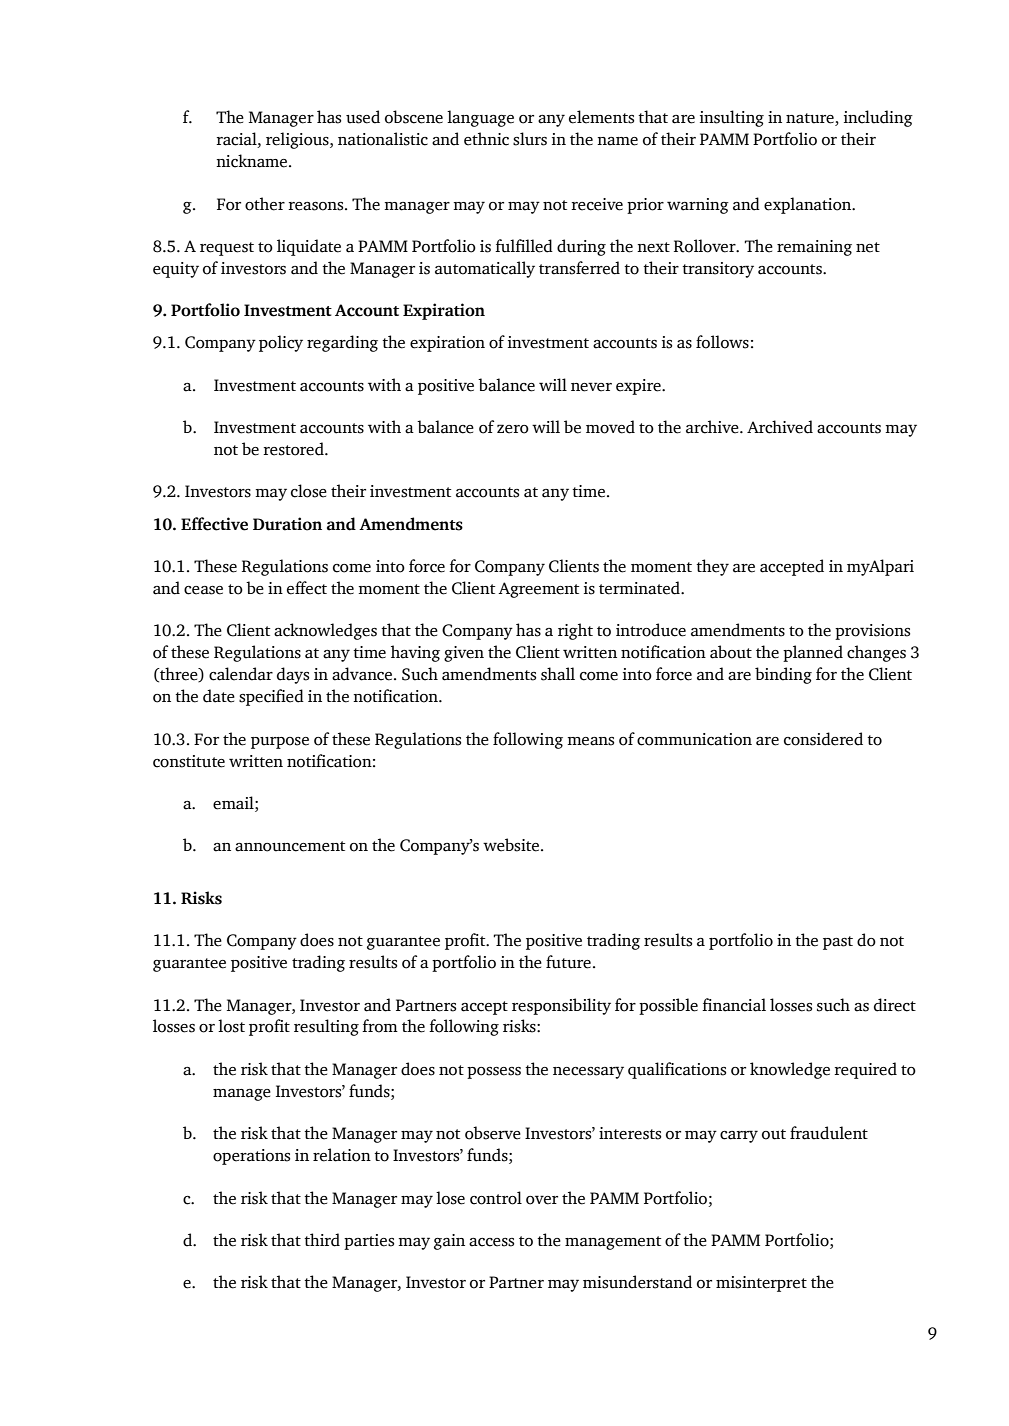  Describe the element at coordinates (530, 139) in the screenshot. I see `slurs` at that location.
